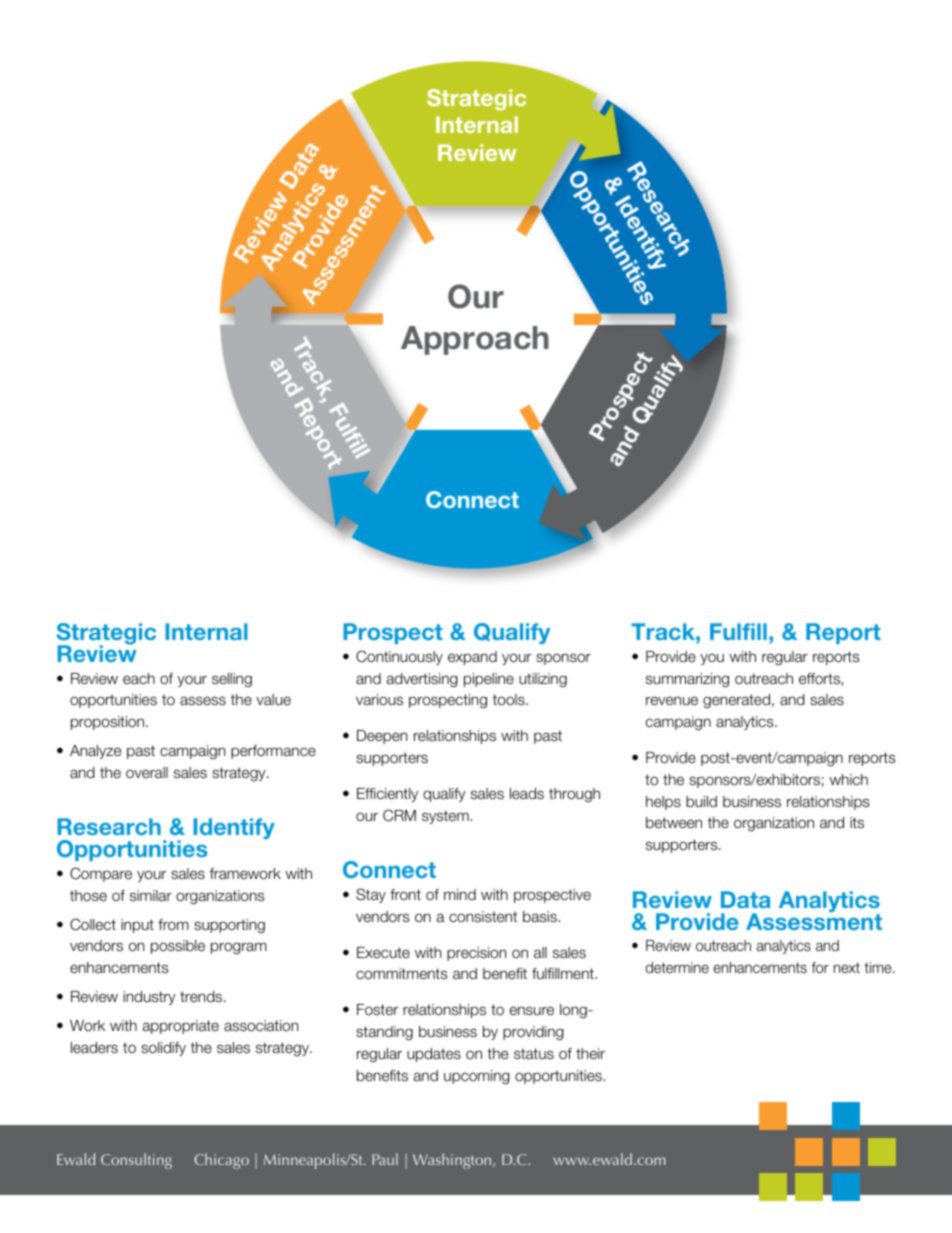 The height and width of the screenshot is (1233, 952). What do you see at coordinates (453, 1161) in the screenshot?
I see `Washington` at bounding box center [453, 1161].
